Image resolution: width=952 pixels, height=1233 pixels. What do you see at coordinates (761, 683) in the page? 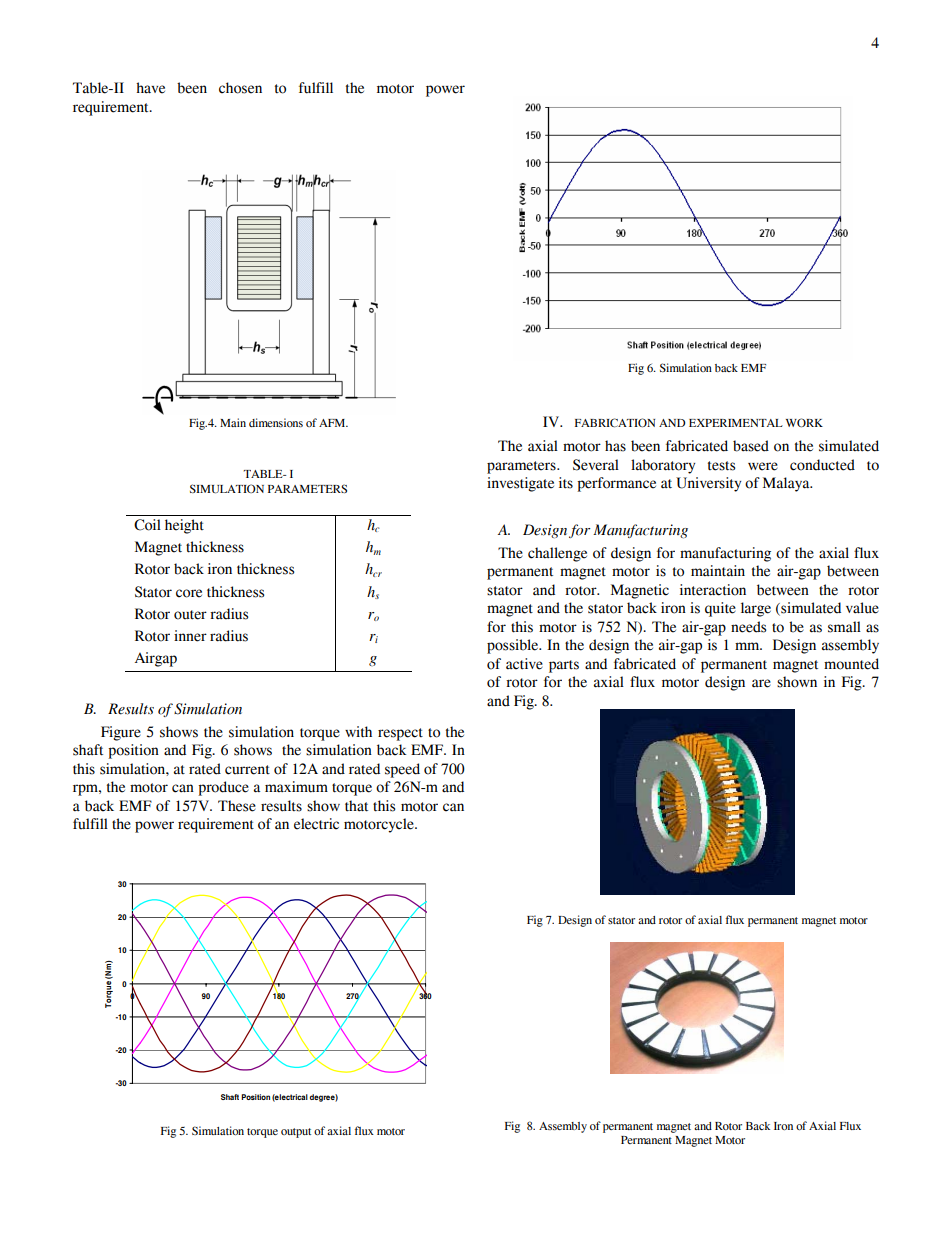
I see `are` at bounding box center [761, 683].
